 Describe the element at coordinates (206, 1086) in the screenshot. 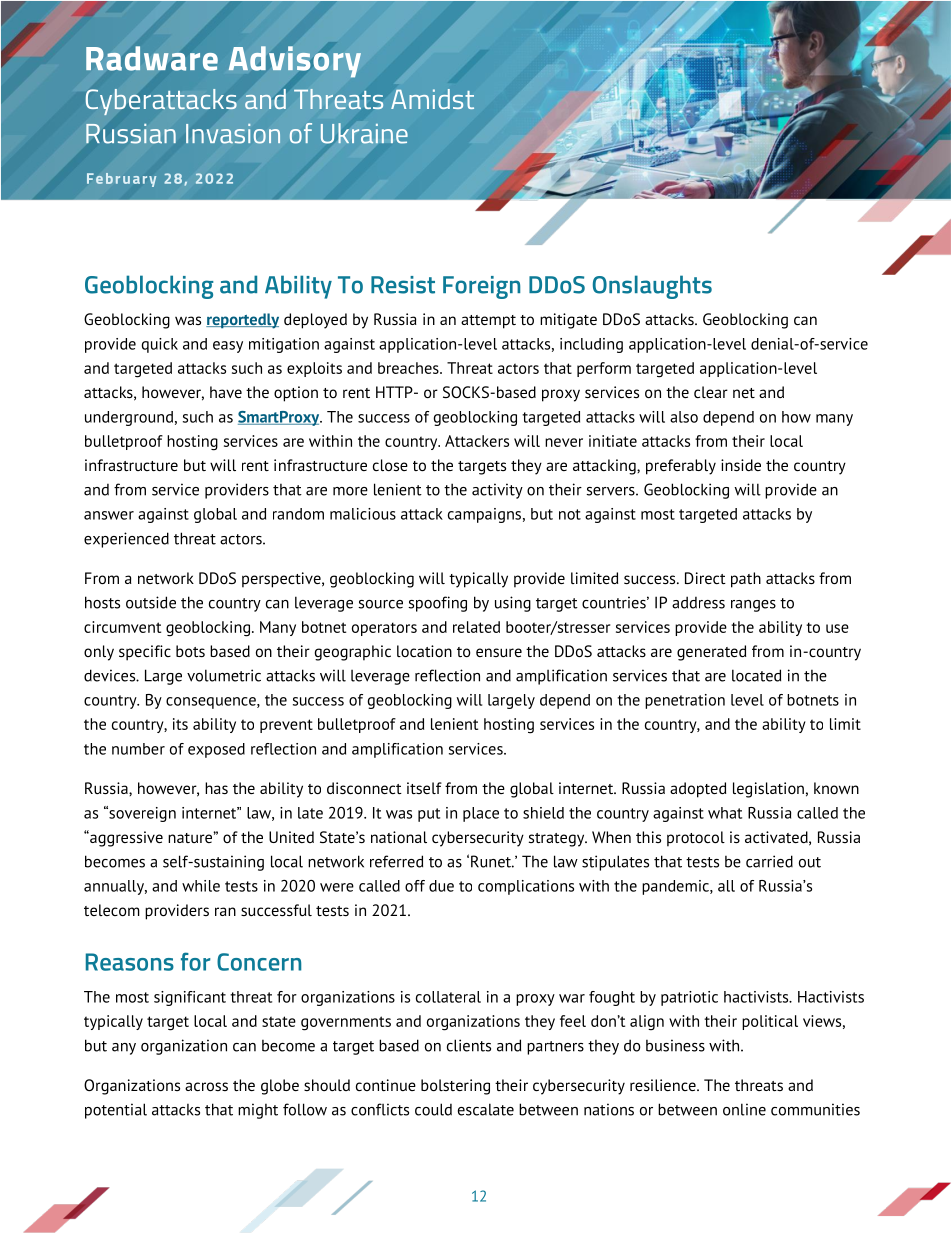

I see `across` at that location.
